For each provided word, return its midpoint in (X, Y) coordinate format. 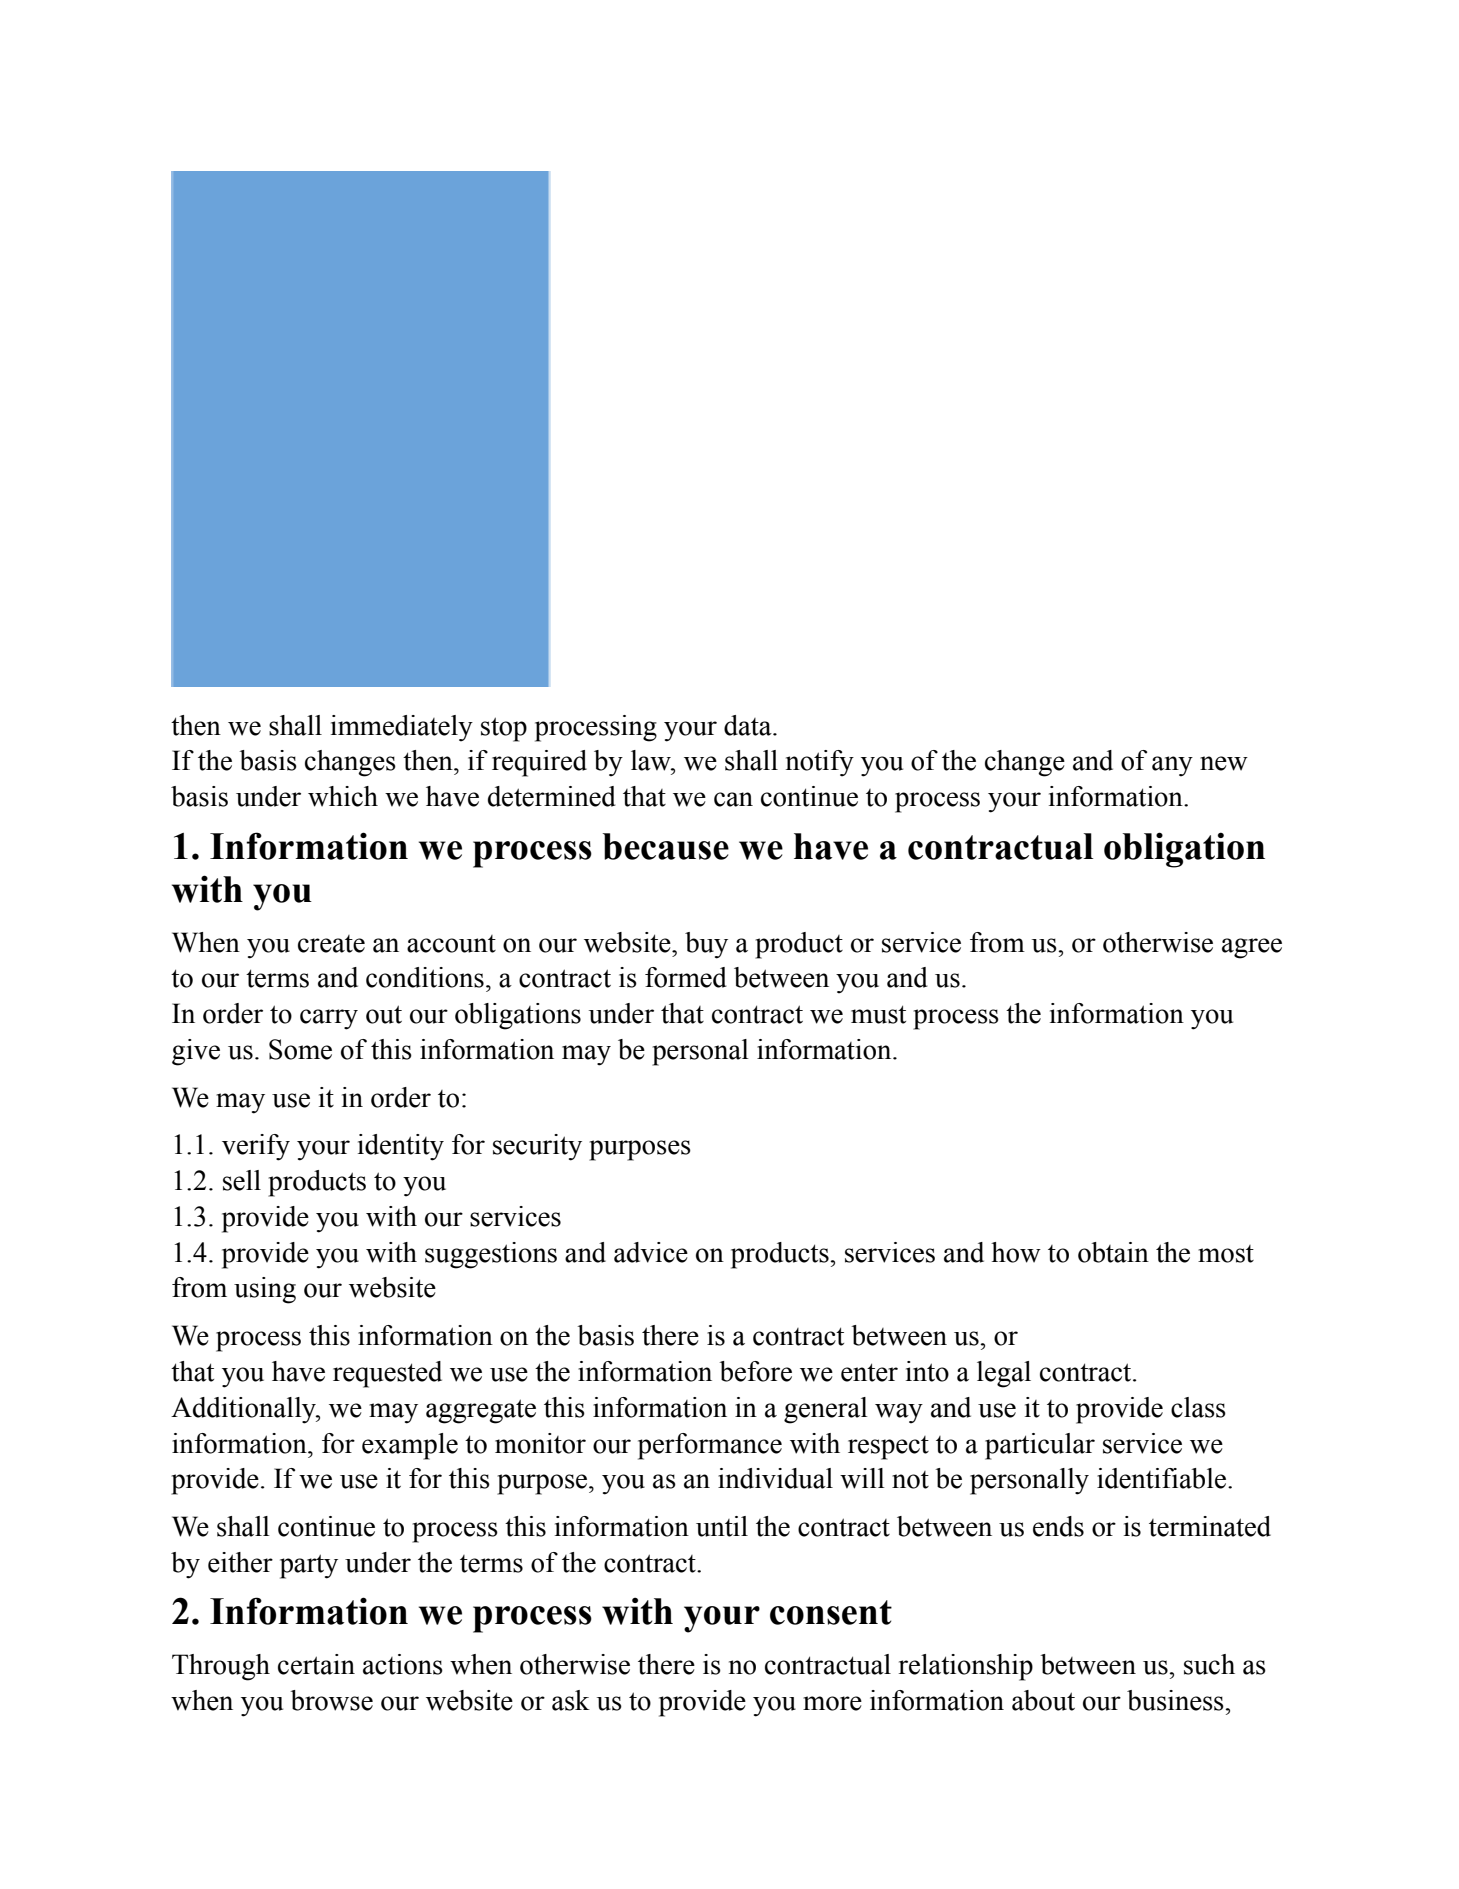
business (1176, 1700)
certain (316, 1664)
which (343, 796)
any (1172, 766)
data (749, 725)
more (832, 1703)
